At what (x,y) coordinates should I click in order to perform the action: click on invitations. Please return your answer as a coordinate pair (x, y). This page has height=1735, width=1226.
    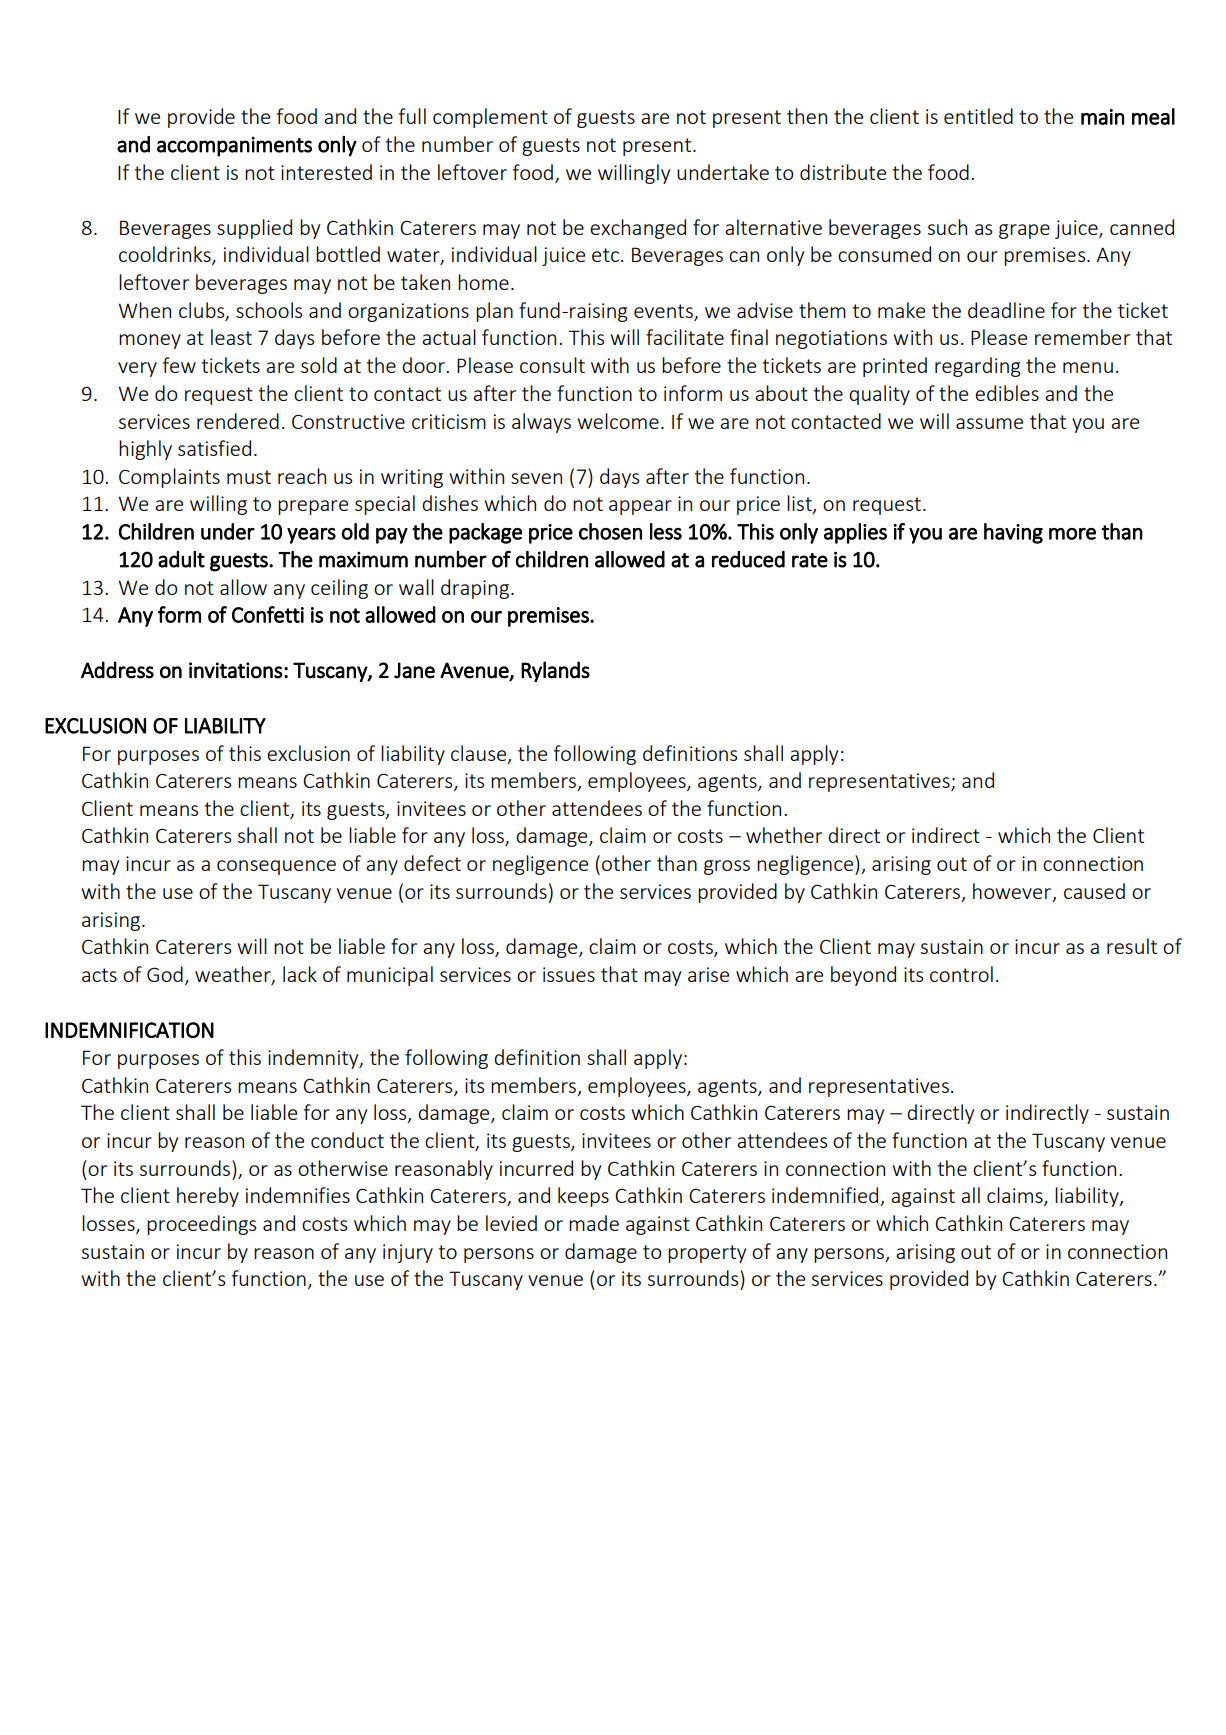
    Looking at the image, I should click on (236, 670).
